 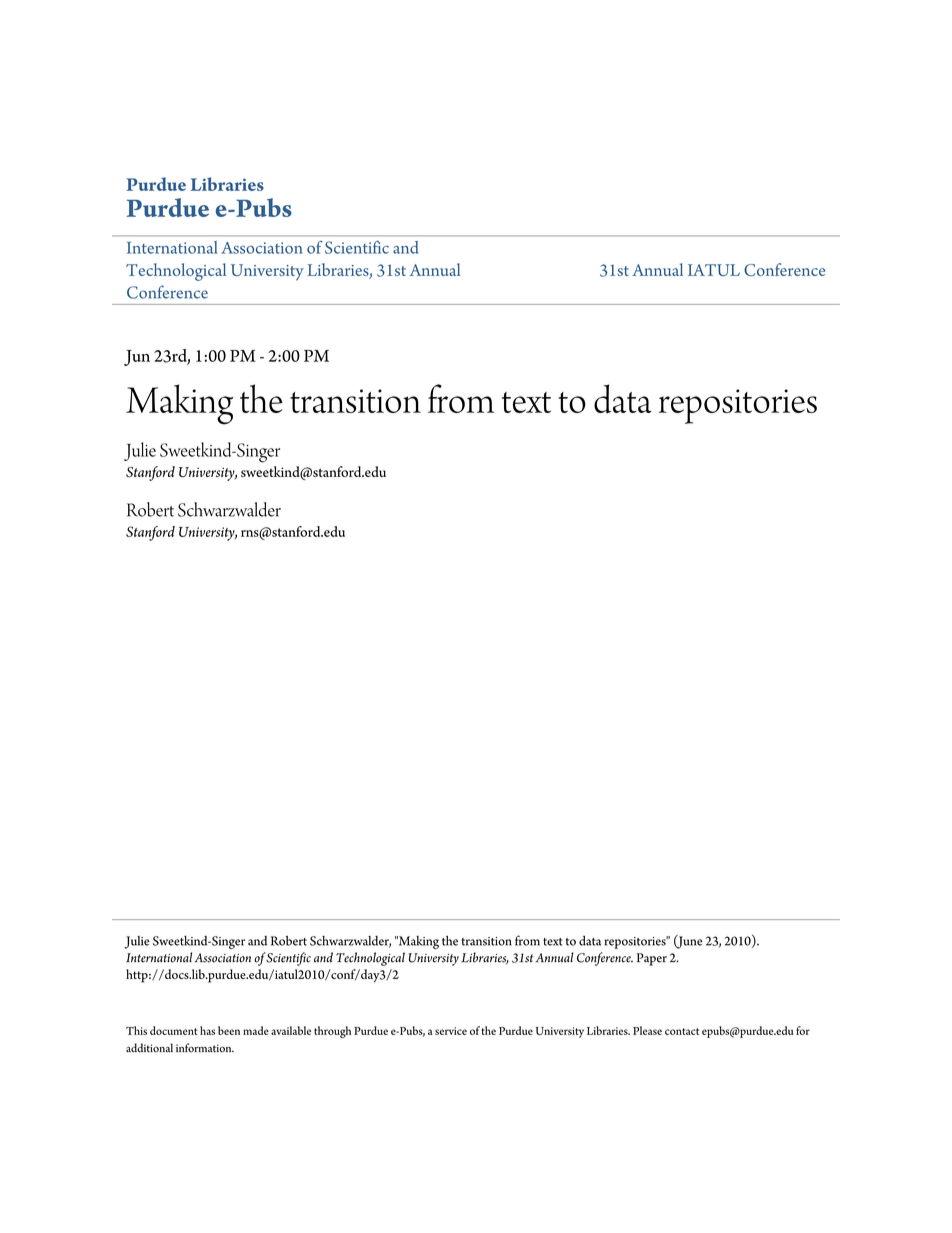 What do you see at coordinates (291, 1030) in the screenshot?
I see `available` at bounding box center [291, 1030].
